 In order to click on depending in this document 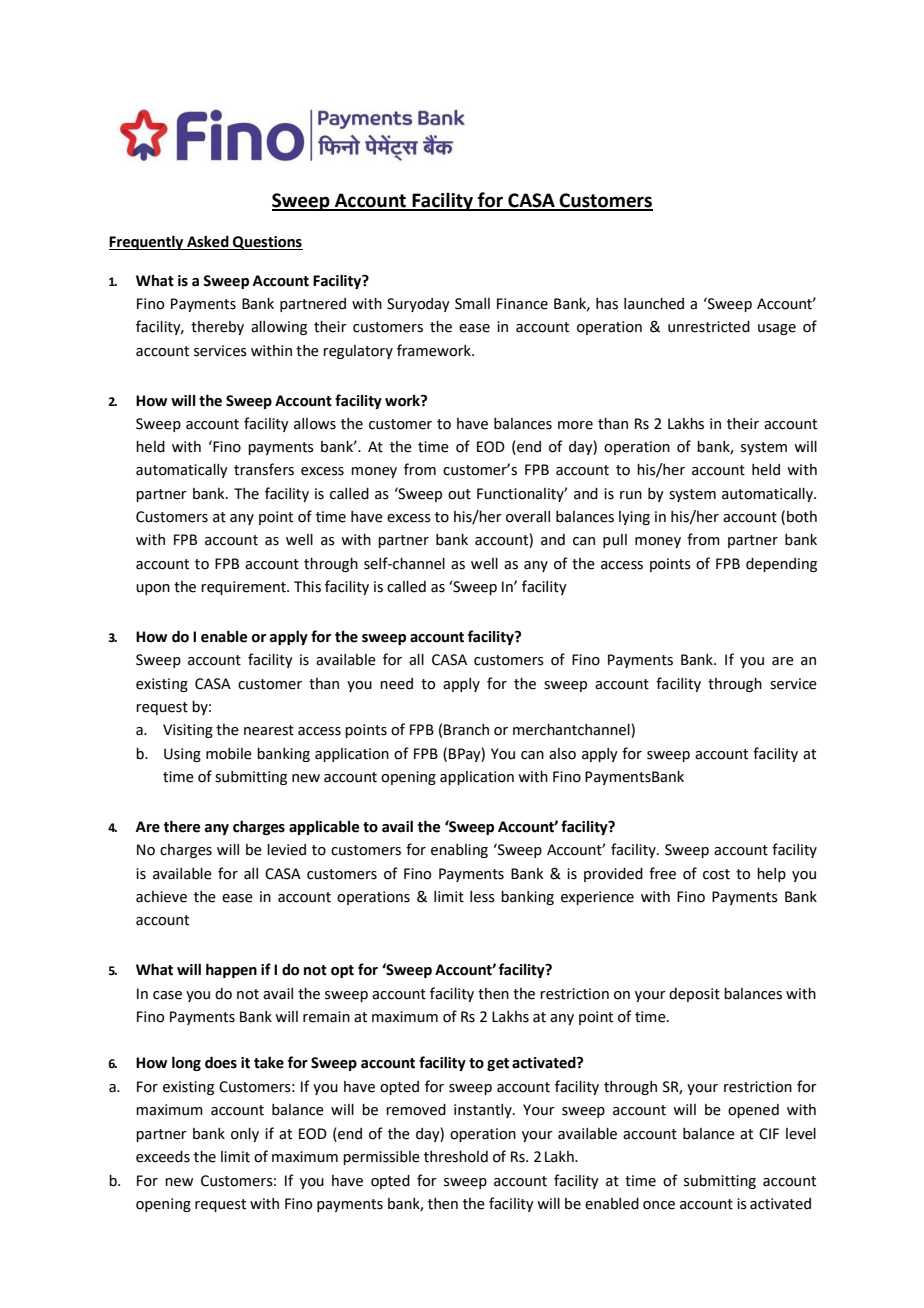, I will do `click(781, 565)`.
